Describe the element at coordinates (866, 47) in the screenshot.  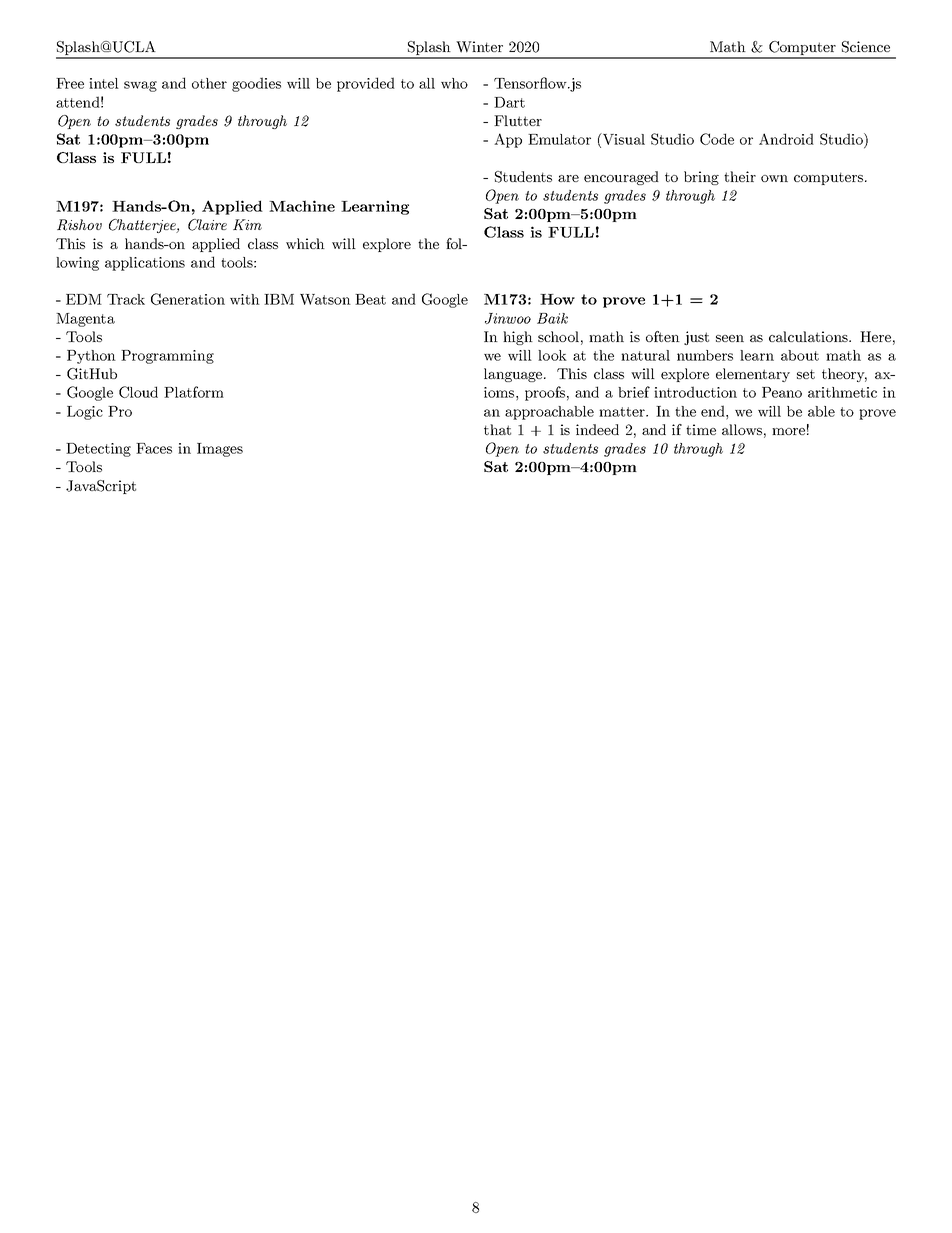
I see `Science` at that location.
